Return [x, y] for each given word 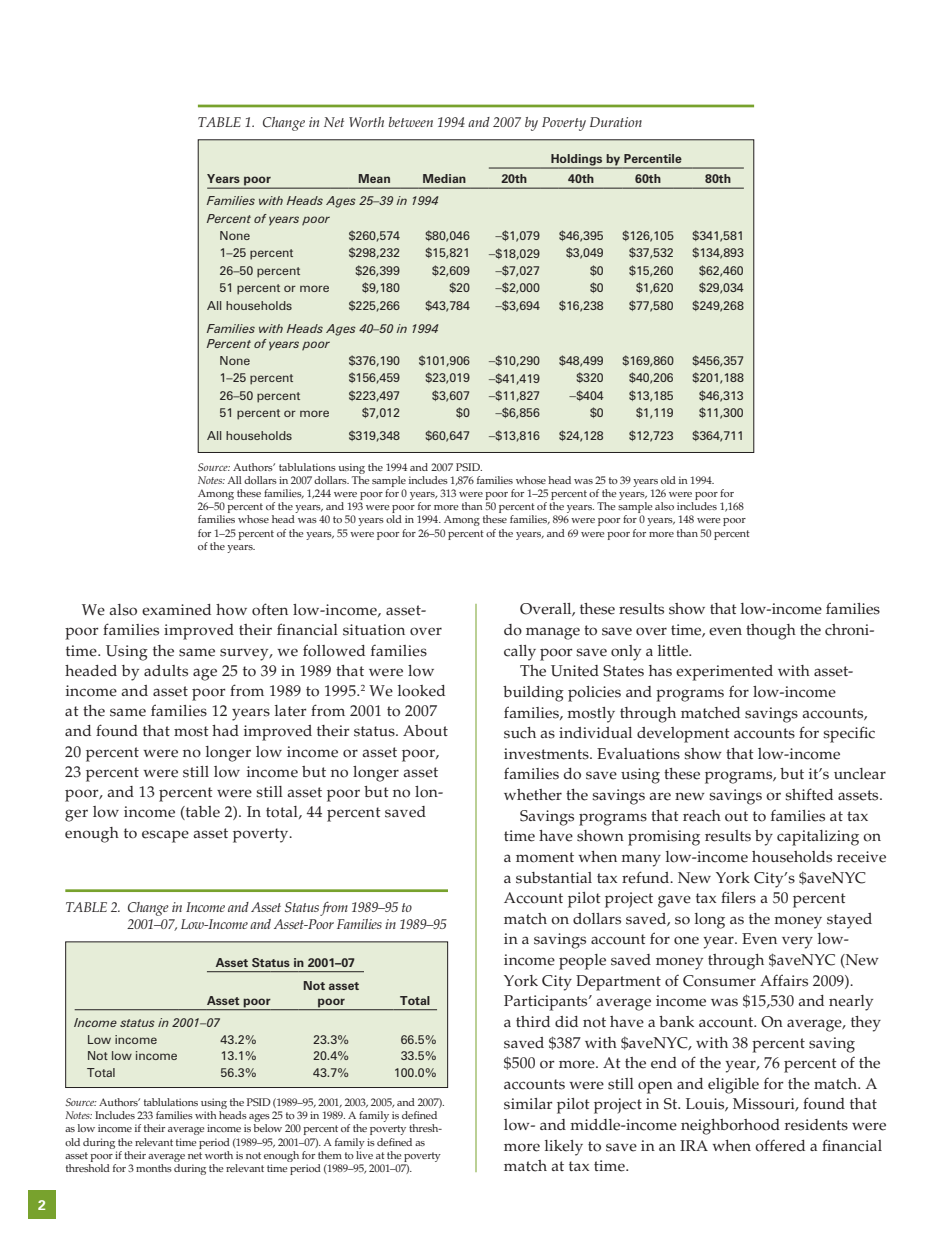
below [267, 1128]
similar [528, 1104]
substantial [554, 878]
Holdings [577, 161]
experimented [724, 673]
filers [738, 897]
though [771, 632]
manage [553, 633]
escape [165, 836]
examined [176, 610]
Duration [616, 122]
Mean [374, 178]
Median [444, 178]
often [270, 609]
